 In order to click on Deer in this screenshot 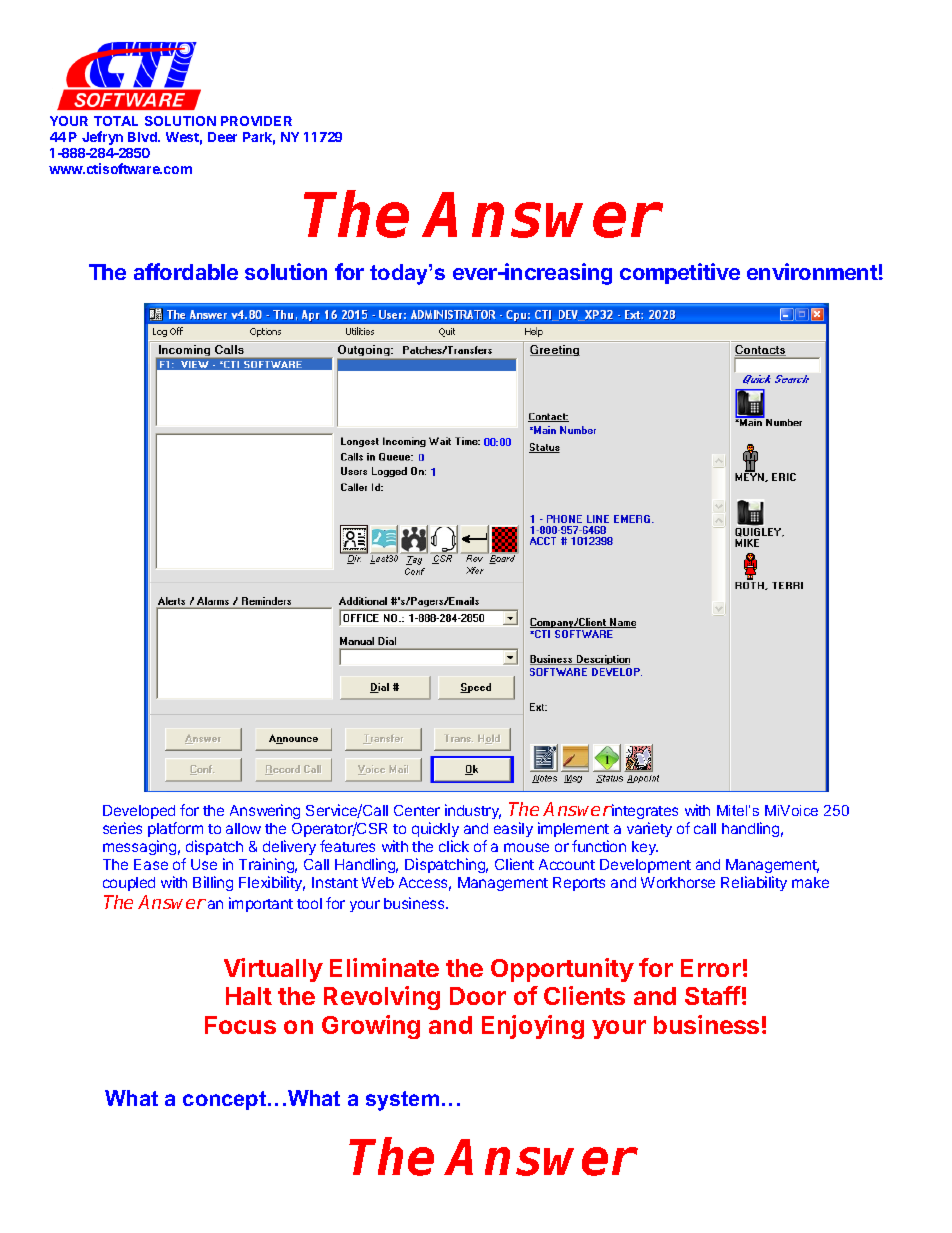, I will do `click(222, 137)`.
